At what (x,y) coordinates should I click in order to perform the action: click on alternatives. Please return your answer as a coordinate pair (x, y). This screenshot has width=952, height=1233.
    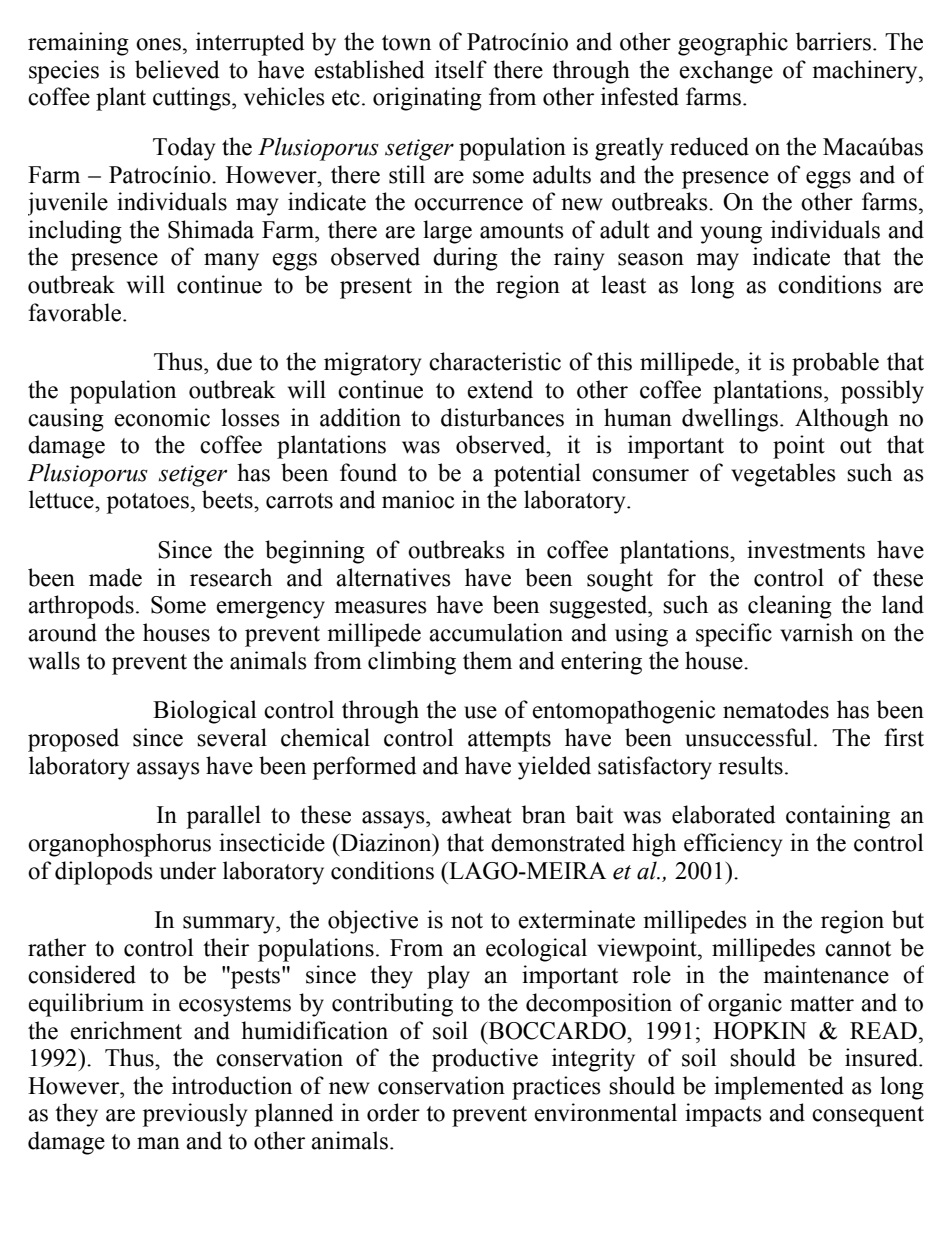
    Looking at the image, I should click on (393, 577).
